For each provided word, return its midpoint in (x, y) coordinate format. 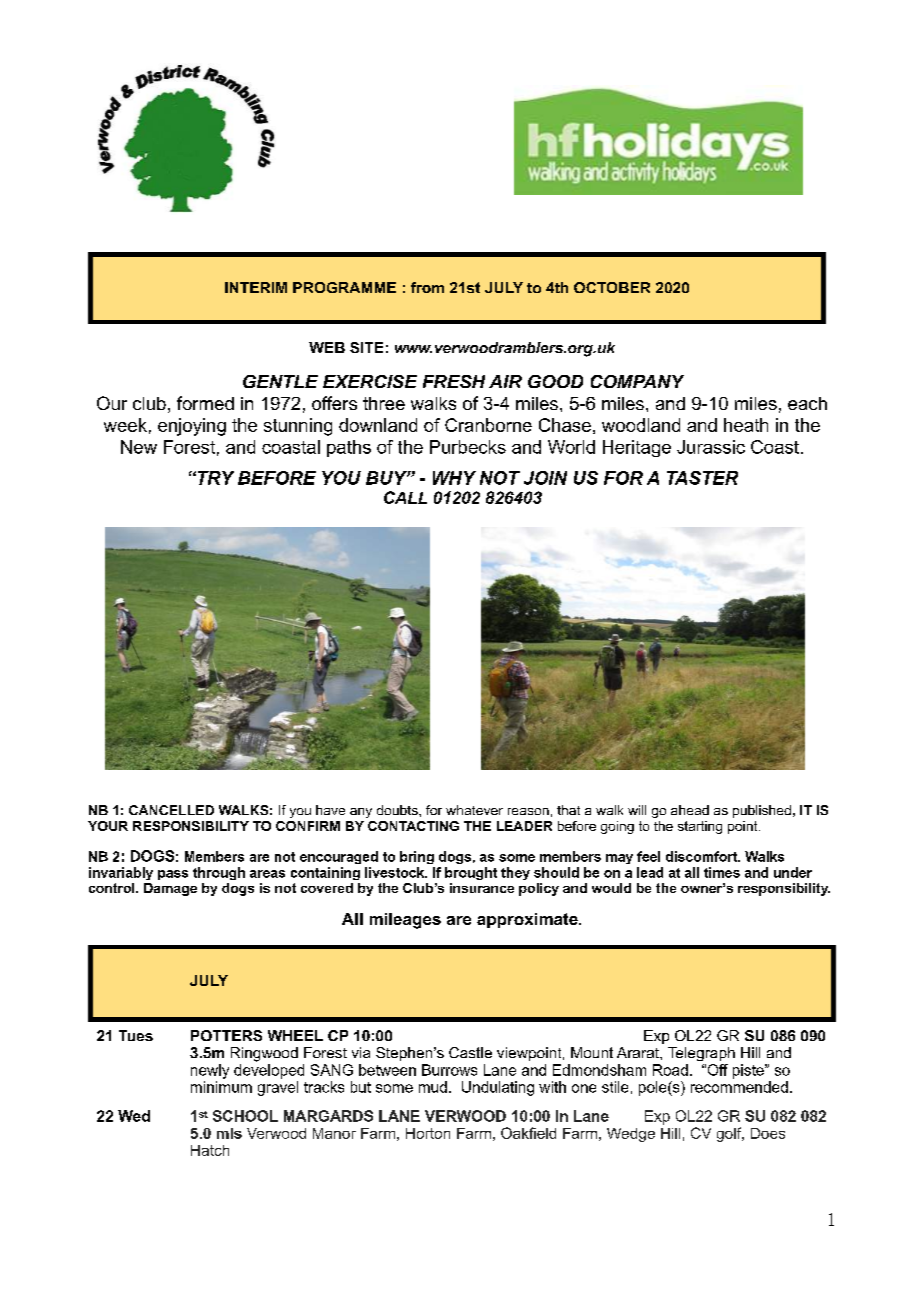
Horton (428, 1133)
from (427, 287)
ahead (690, 810)
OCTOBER (612, 287)
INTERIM (256, 287)
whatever (474, 810)
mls (229, 1133)
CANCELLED (171, 810)
